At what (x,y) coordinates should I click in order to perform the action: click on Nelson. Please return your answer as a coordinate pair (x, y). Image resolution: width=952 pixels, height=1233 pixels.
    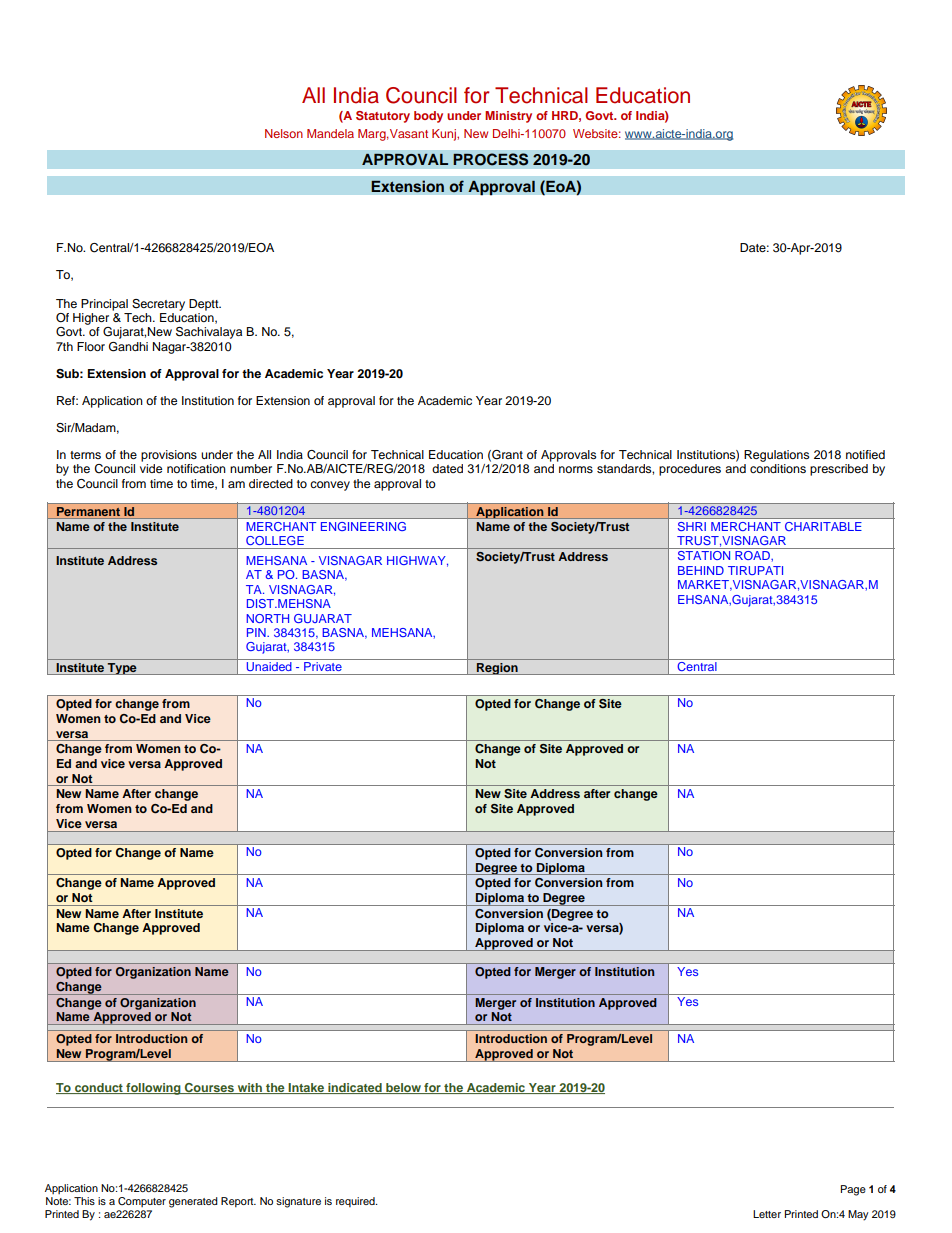
    Looking at the image, I should click on (284, 133).
